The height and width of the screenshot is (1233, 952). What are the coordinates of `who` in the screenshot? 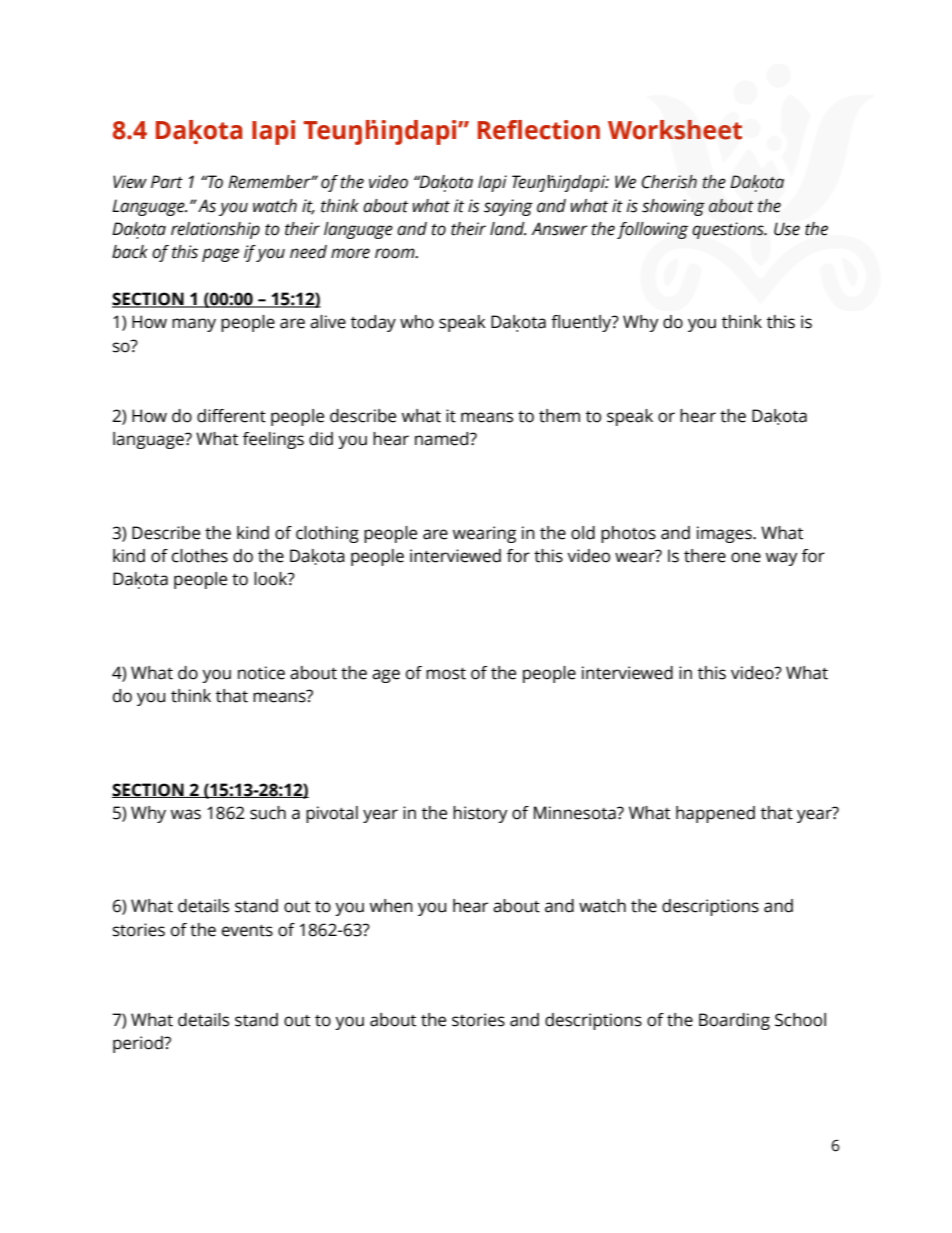 It's located at (417, 322).
